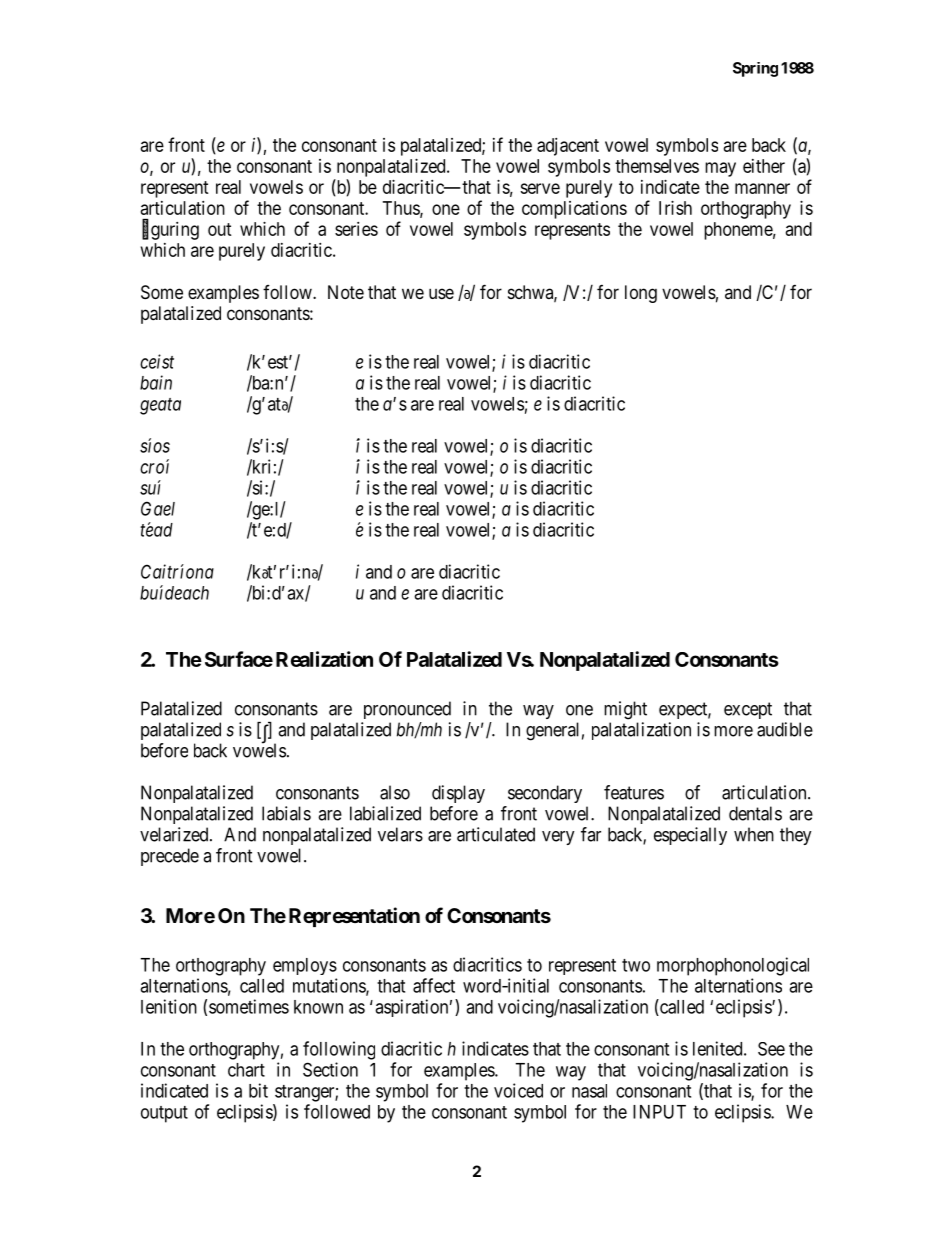 This document has height=1233, width=952. Describe the element at coordinates (641, 294) in the document. I see `long` at that location.
